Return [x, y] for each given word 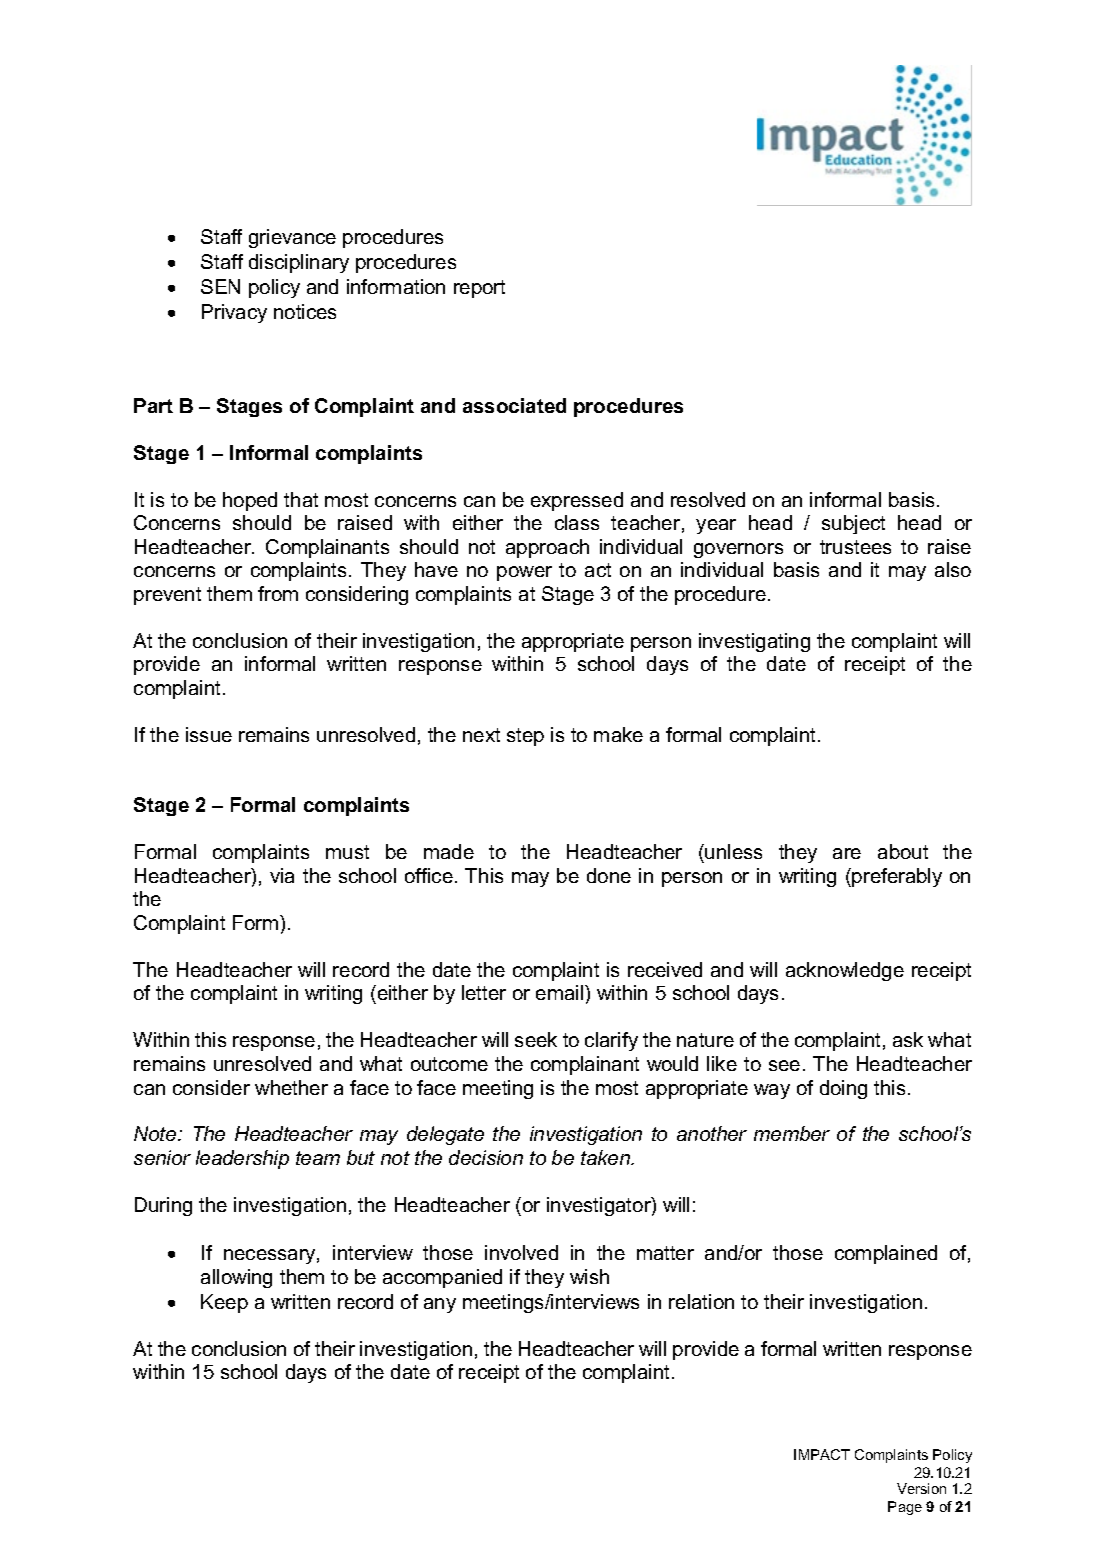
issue [209, 734]
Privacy [234, 313]
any [440, 1305]
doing [843, 1089]
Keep [224, 1303]
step [525, 737]
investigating [754, 642]
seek [536, 1039]
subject [853, 524]
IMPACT [822, 1454]
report [479, 289]
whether [291, 1087]
